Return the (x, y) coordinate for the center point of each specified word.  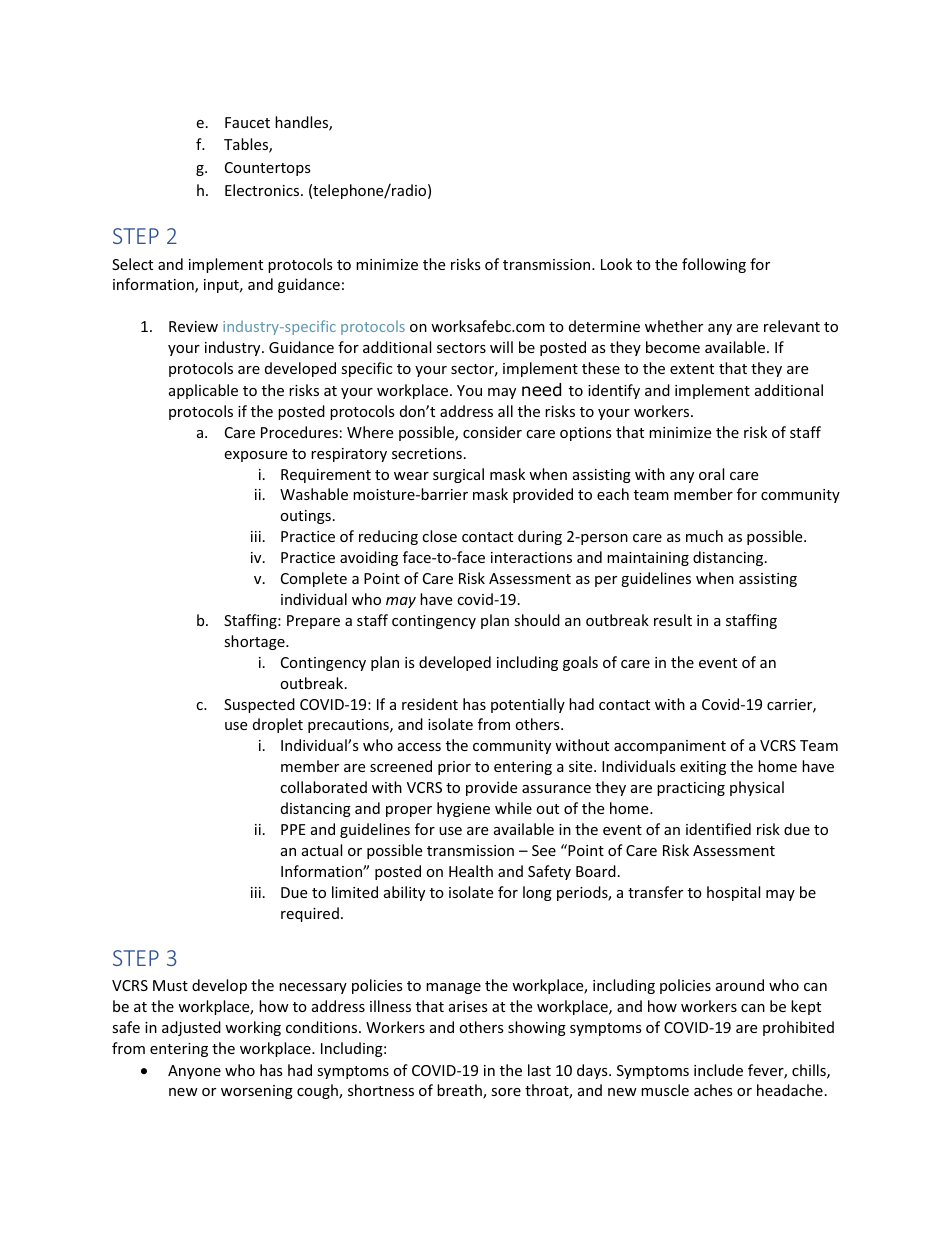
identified (718, 829)
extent (692, 369)
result (673, 620)
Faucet (247, 122)
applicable (203, 391)
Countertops (268, 169)
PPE (293, 829)
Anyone (194, 1072)
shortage (255, 642)
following (714, 265)
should (537, 620)
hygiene (463, 809)
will (501, 347)
